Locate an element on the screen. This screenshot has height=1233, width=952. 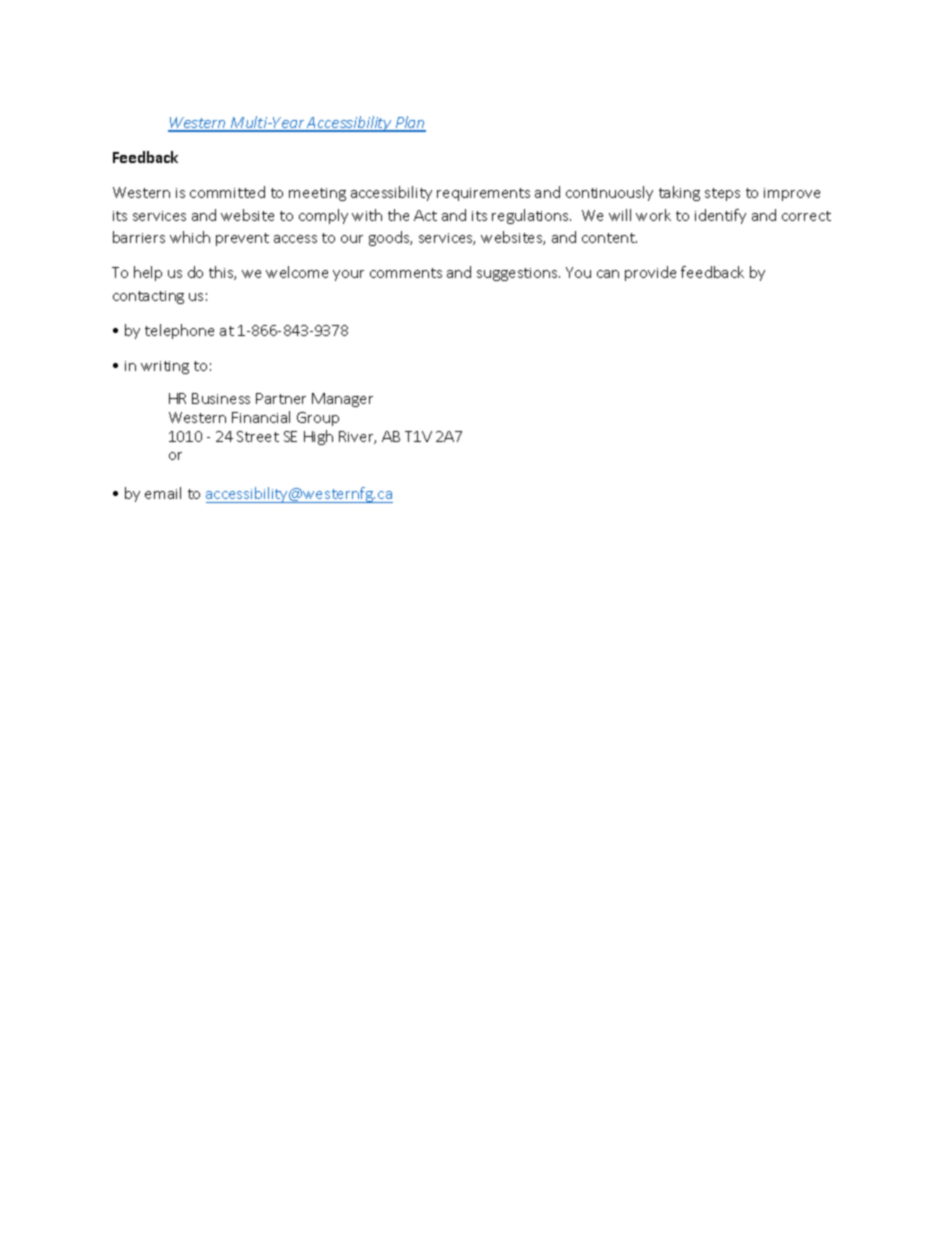
email is located at coordinates (163, 493).
